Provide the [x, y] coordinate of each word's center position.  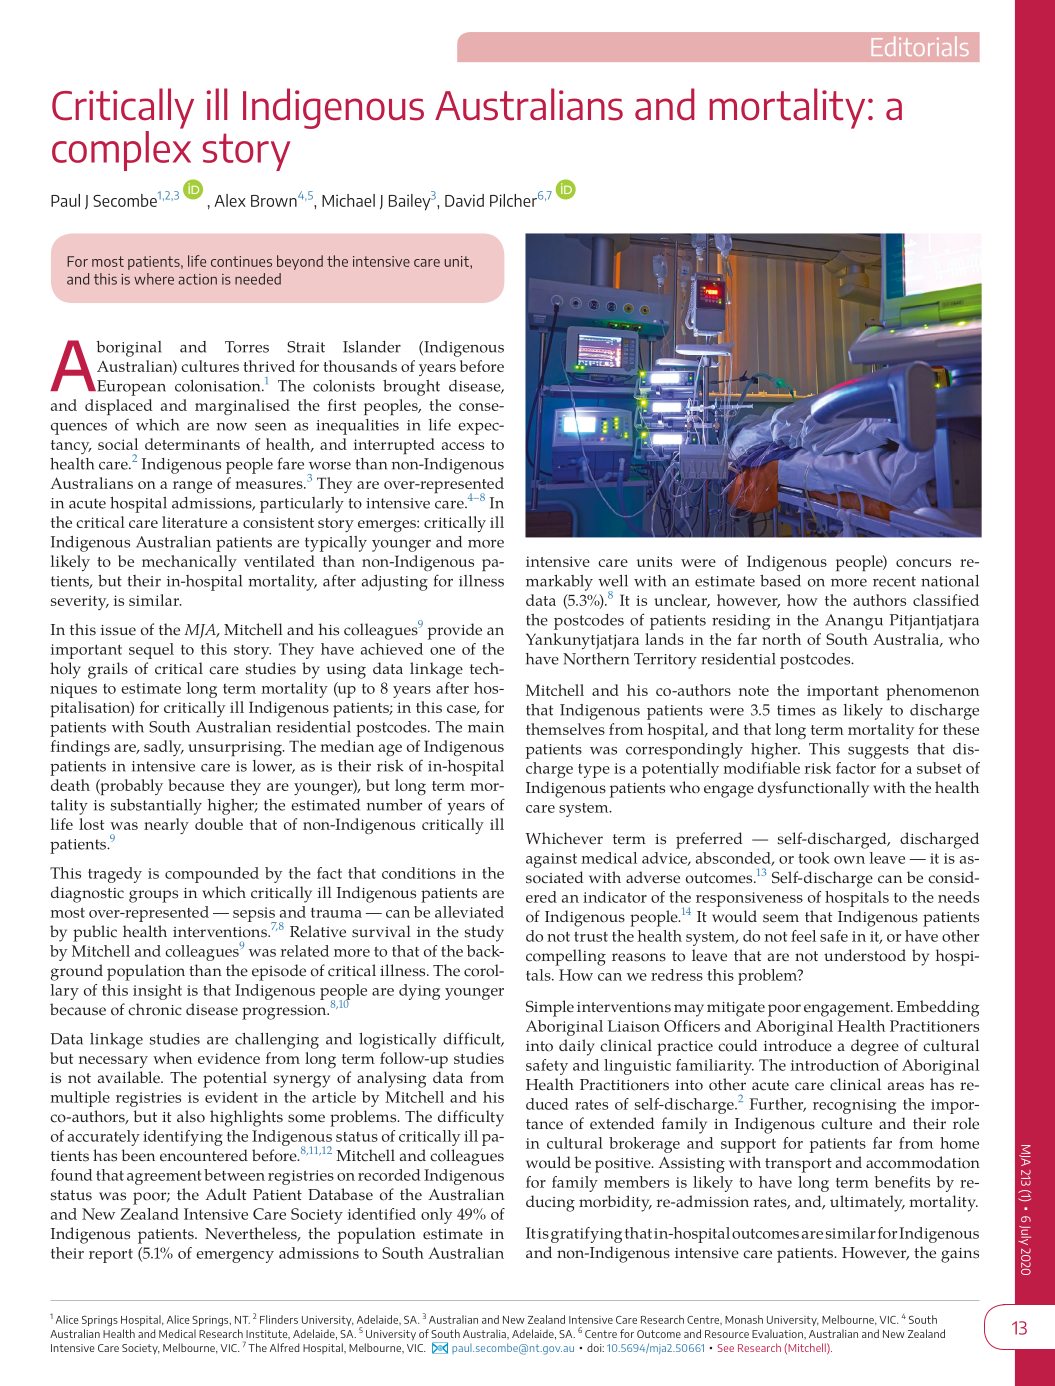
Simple [550, 1008]
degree [875, 1047]
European [130, 388]
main [486, 727]
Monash [744, 1319]
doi [595, 1347]
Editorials [920, 46]
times [796, 710]
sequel [151, 651]
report [111, 1256]
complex [121, 149]
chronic [155, 1009]
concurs [923, 563]
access [463, 446]
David [464, 200]
